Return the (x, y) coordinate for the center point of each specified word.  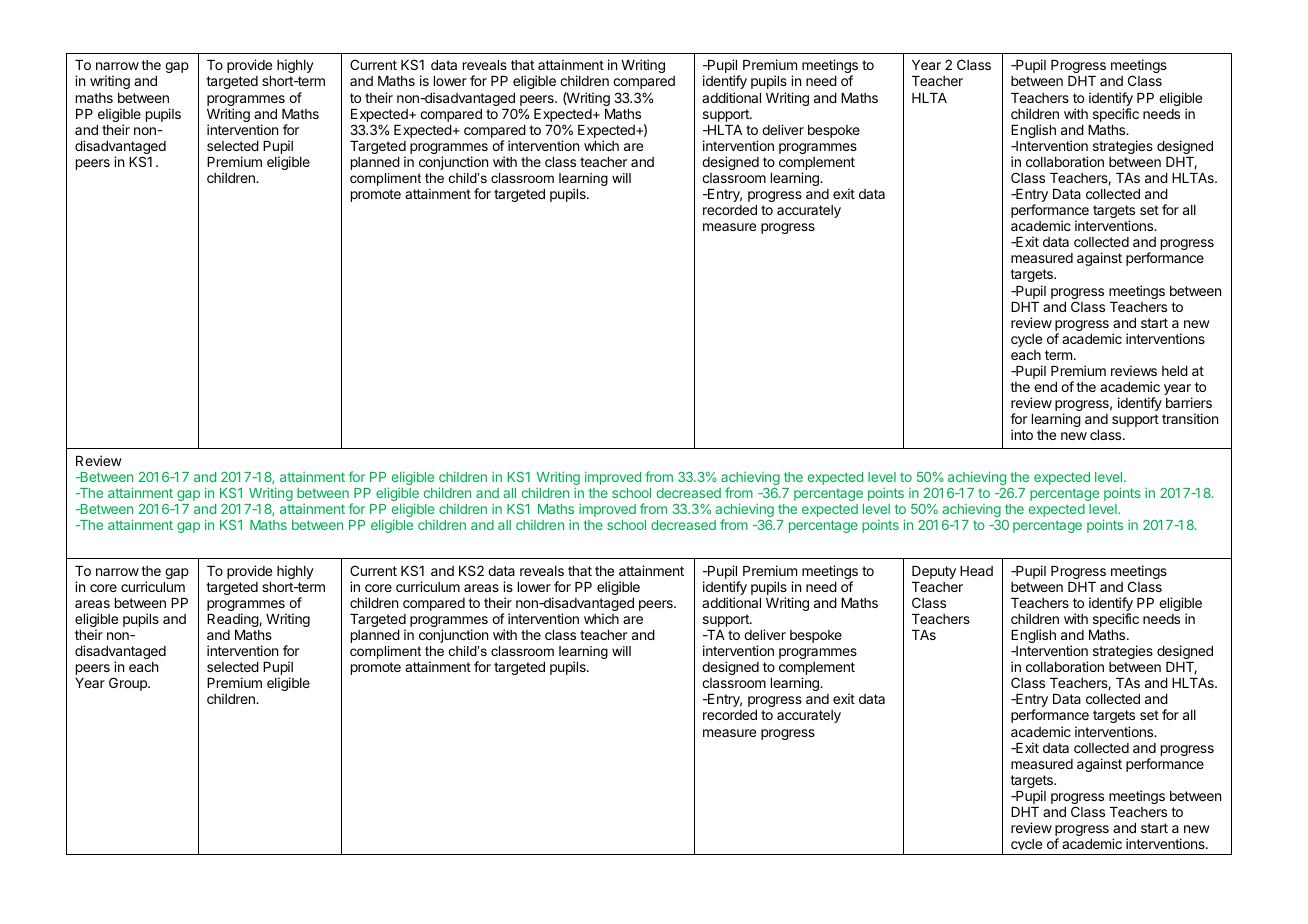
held (1175, 371)
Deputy (934, 572)
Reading (233, 620)
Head (976, 571)
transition (1190, 418)
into (1022, 434)
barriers (1189, 402)
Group (129, 684)
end (1045, 387)
